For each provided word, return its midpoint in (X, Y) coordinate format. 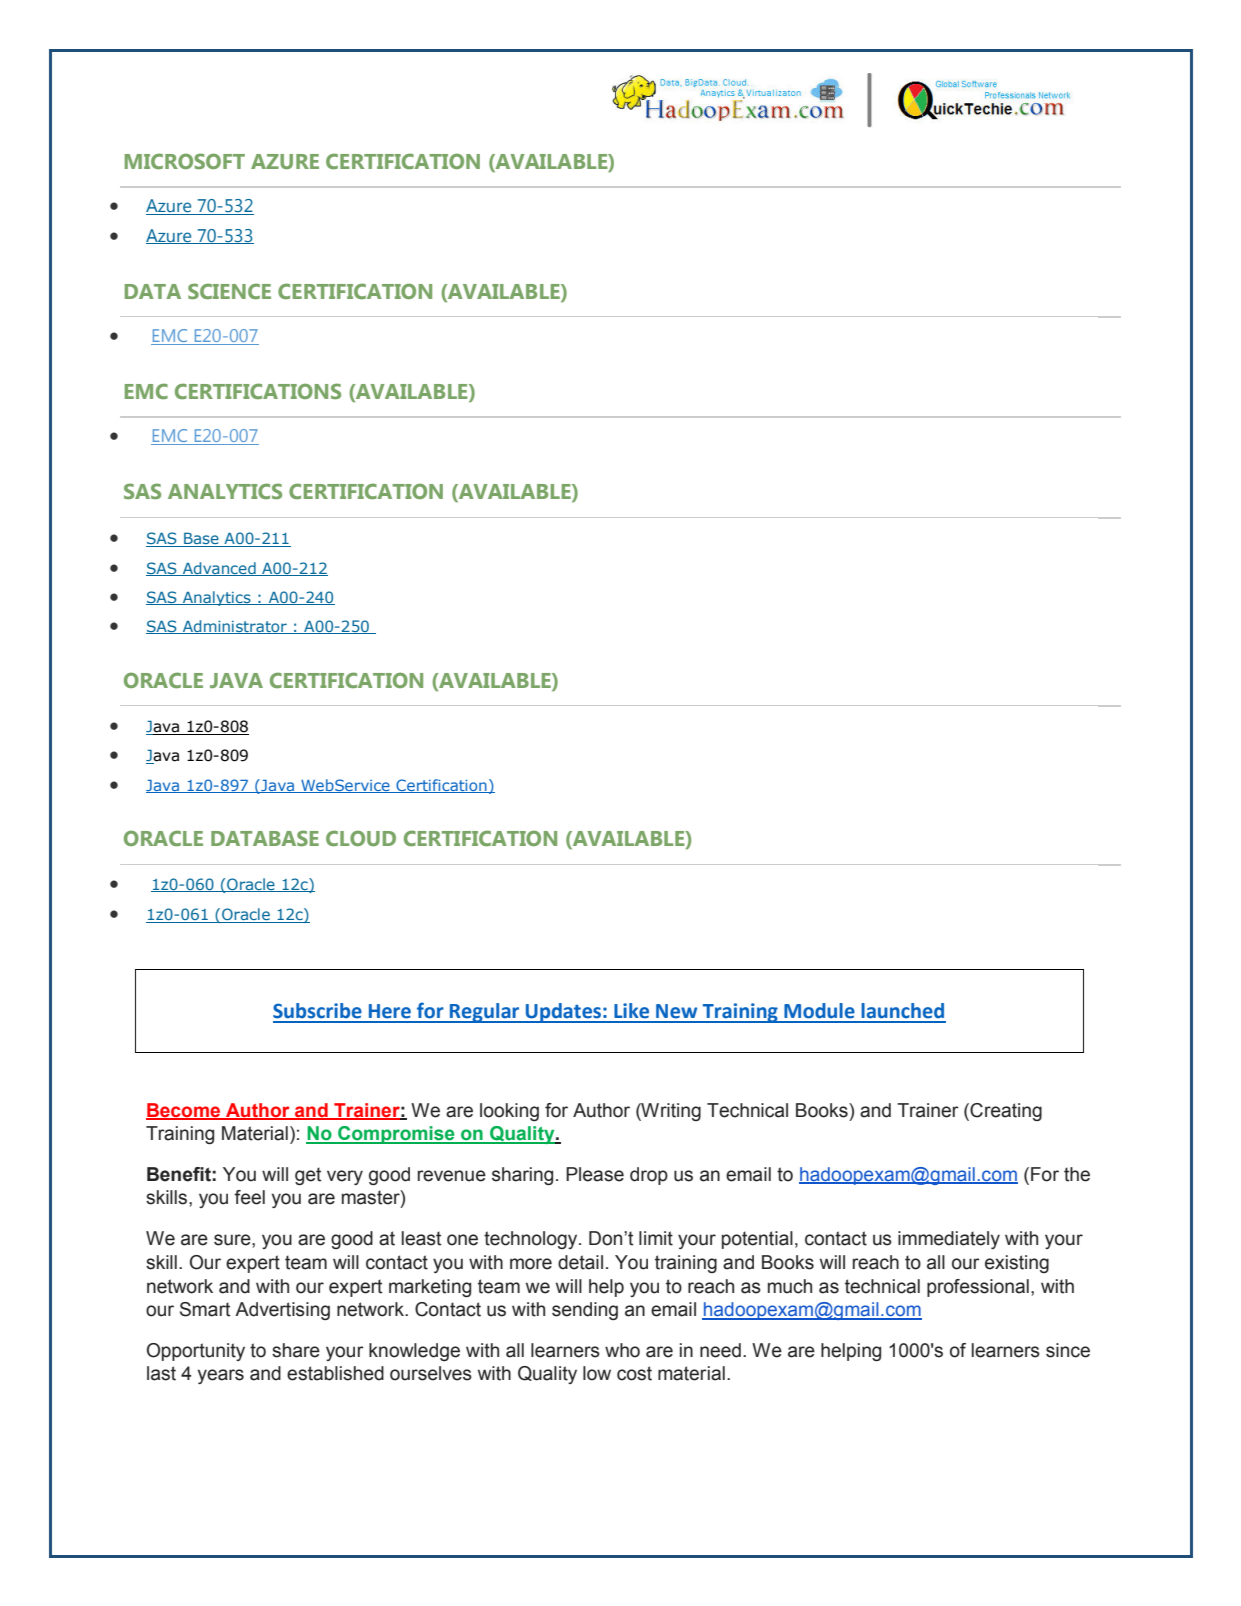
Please (595, 1174)
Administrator (235, 627)
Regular (485, 1013)
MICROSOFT (185, 161)
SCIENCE (229, 291)
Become (184, 1111)
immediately (949, 1240)
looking (509, 1112)
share (296, 1350)
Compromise (396, 1135)
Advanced (219, 569)
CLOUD (361, 838)
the (1077, 1174)
